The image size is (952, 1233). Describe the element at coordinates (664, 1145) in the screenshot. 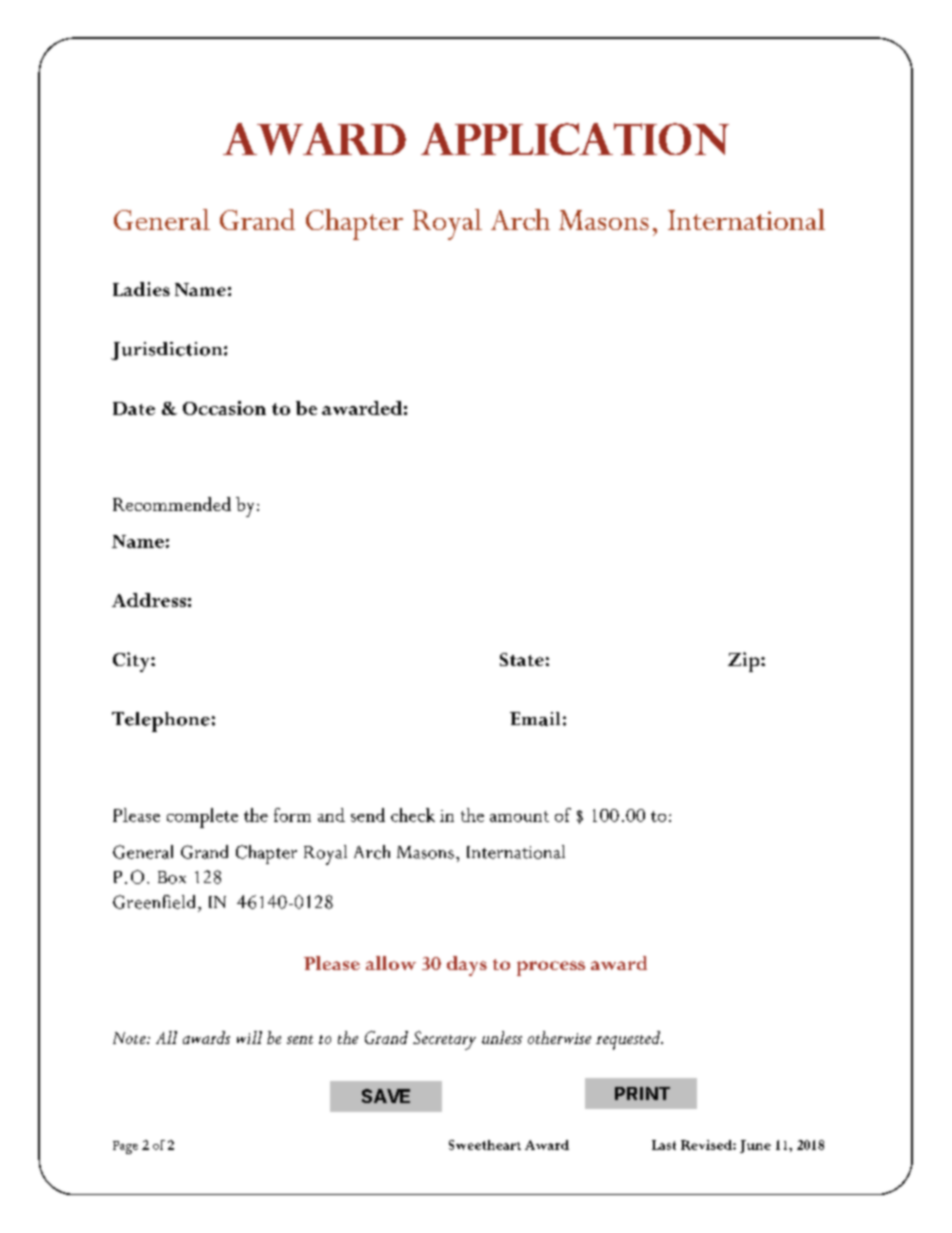

I see `Last` at that location.
